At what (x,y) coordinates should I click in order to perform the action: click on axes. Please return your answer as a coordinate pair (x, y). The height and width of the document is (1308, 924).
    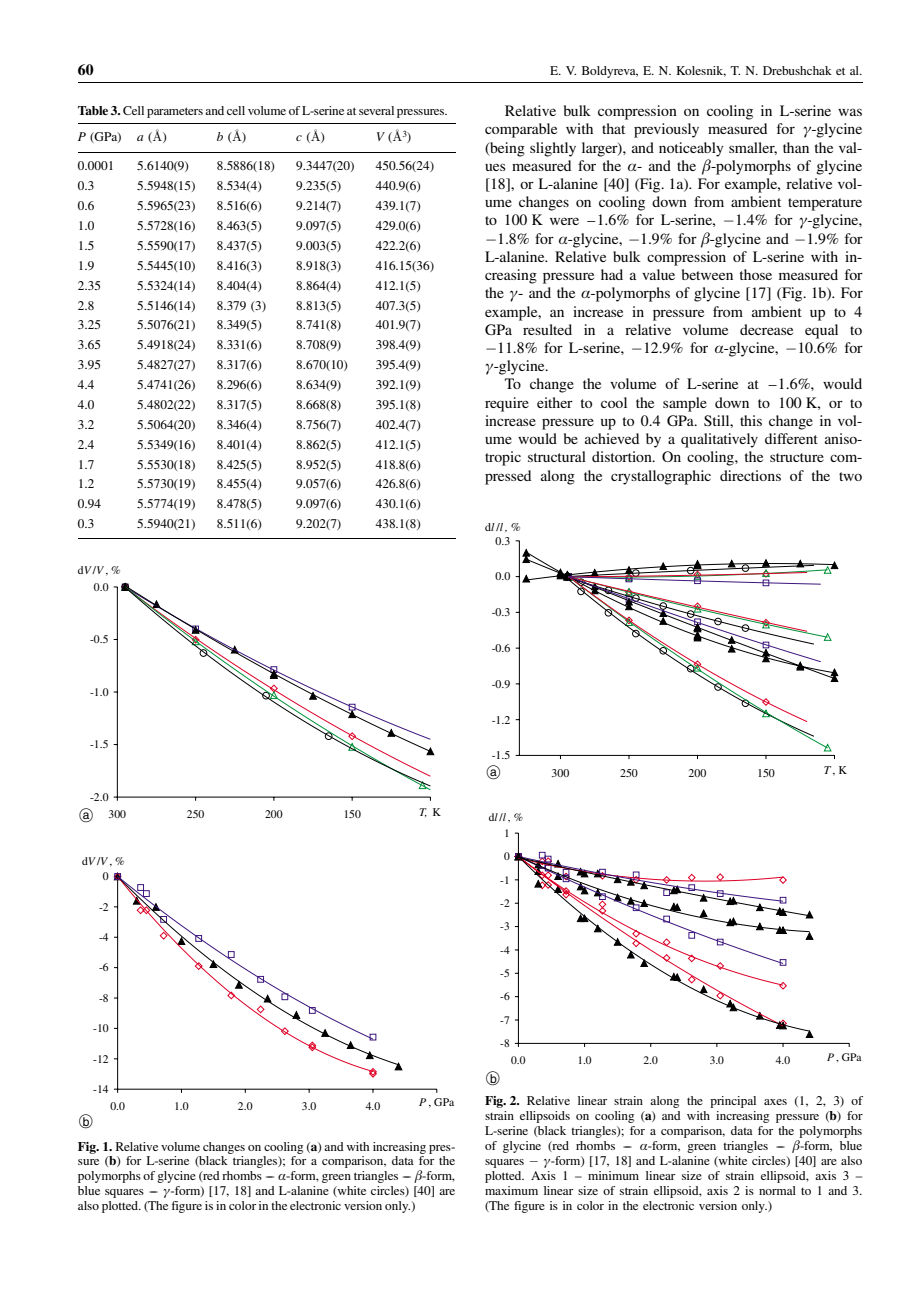
    Looking at the image, I should click on (775, 1102).
